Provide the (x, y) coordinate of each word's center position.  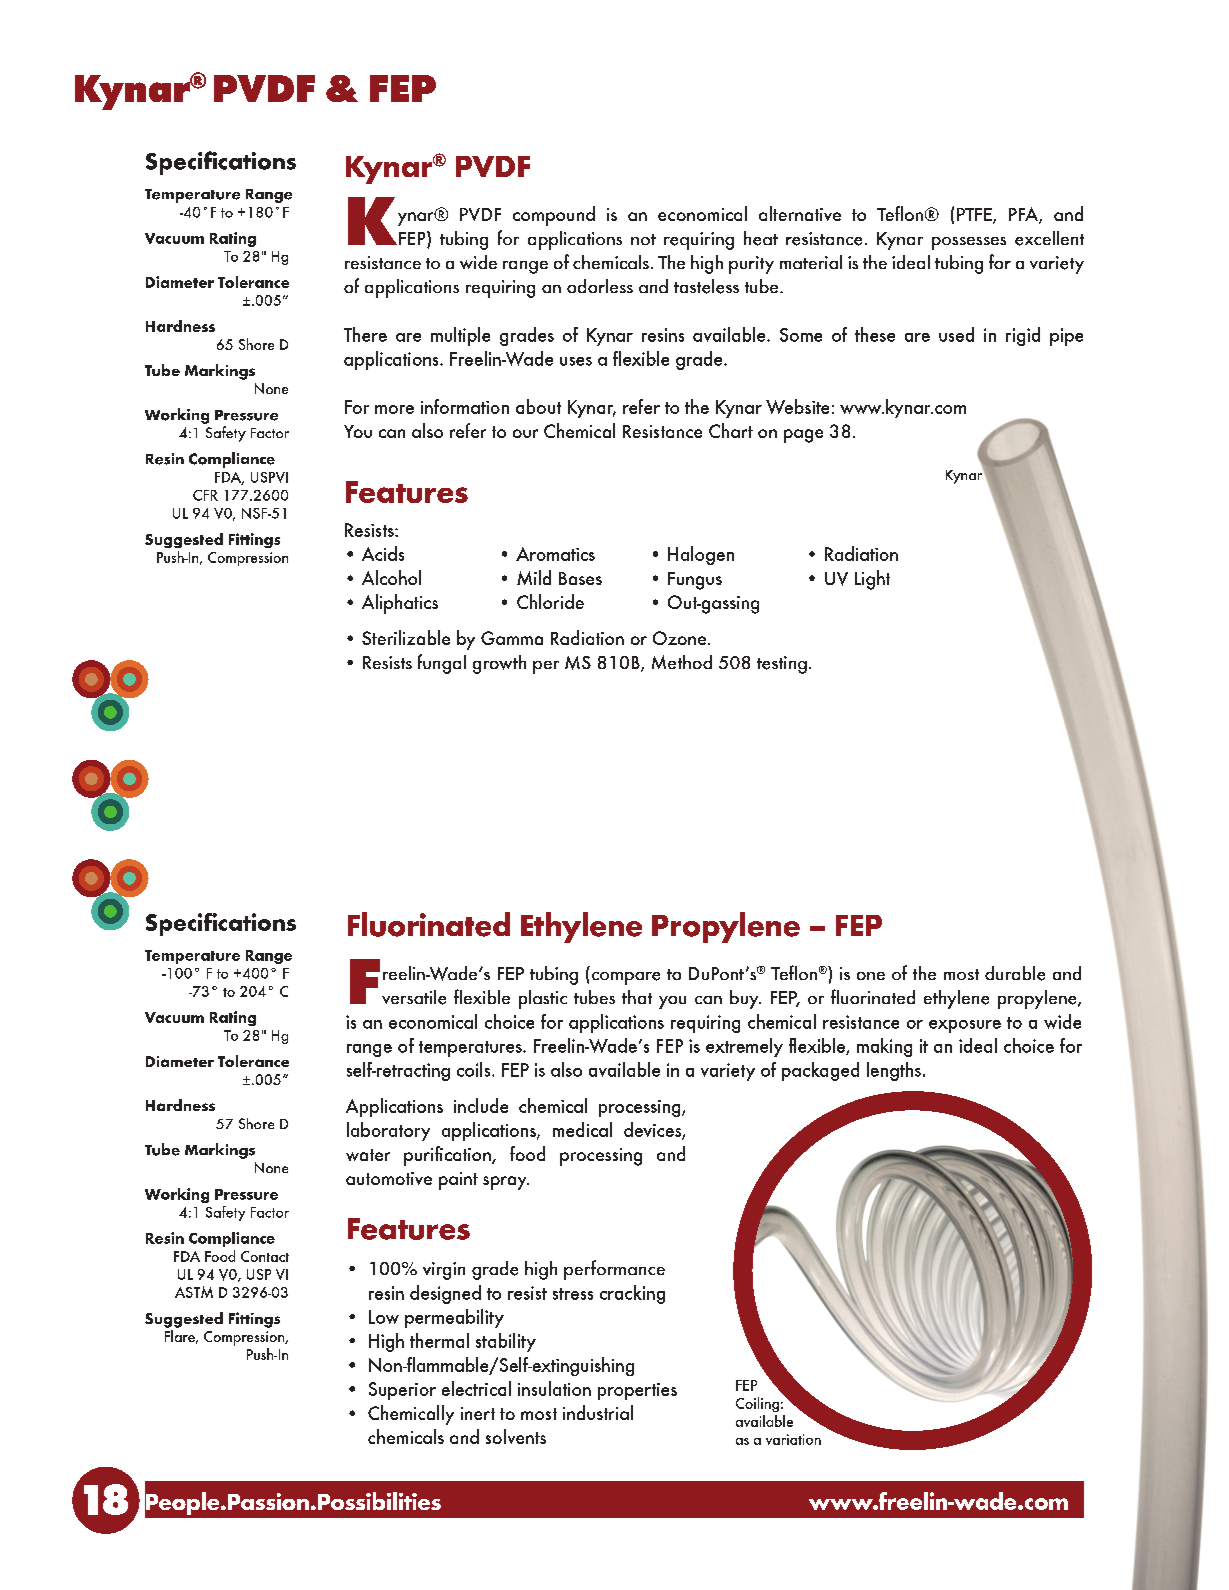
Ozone (679, 638)
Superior (402, 1391)
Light (872, 580)
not (643, 239)
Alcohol (391, 577)
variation (793, 1439)
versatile (414, 997)
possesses (969, 243)
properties (637, 1391)
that (637, 997)
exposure (965, 1026)
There (365, 334)
